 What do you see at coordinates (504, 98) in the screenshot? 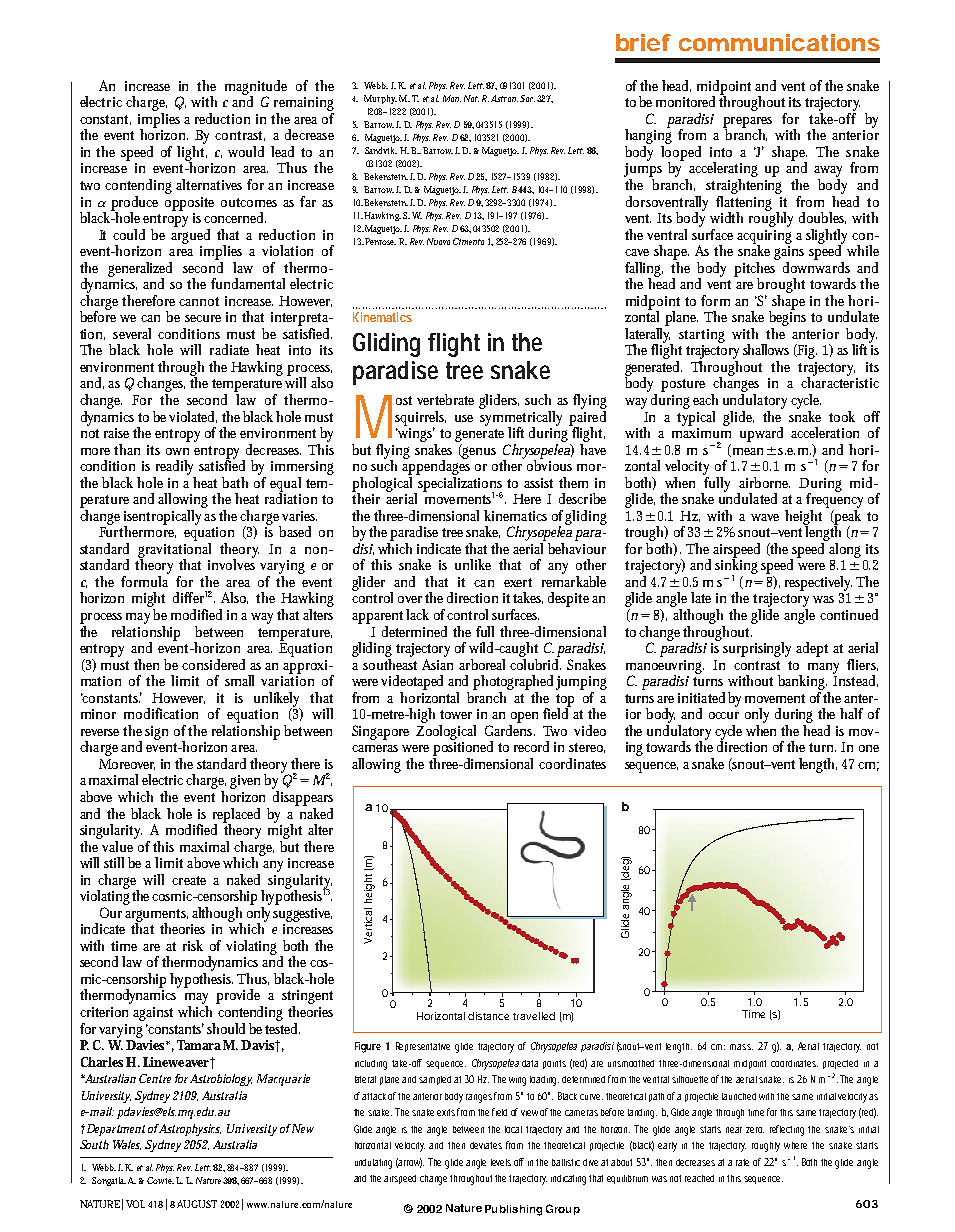
I see `Astron` at bounding box center [504, 98].
